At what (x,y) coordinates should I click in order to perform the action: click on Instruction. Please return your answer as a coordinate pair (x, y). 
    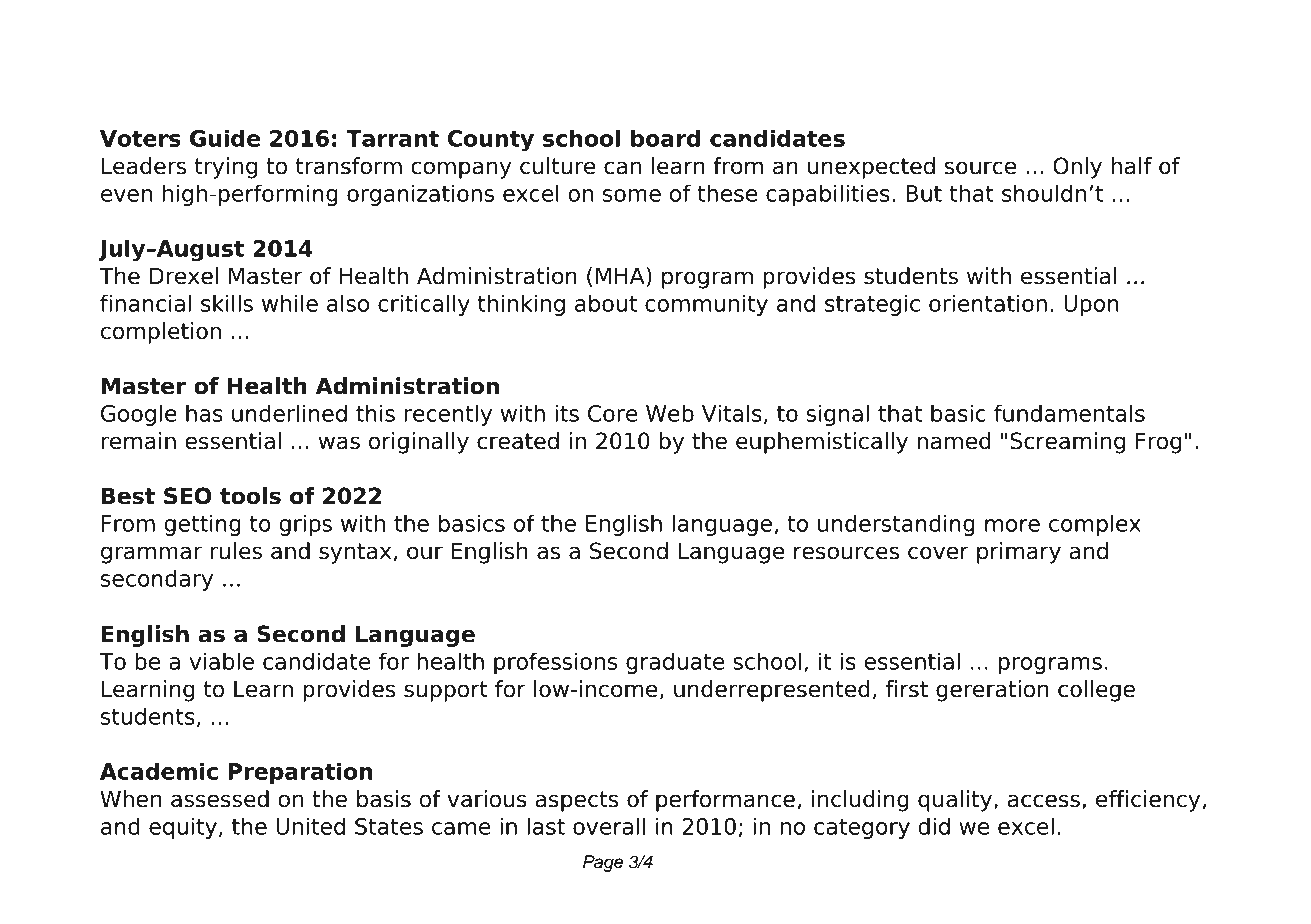
    Looking at the image, I should click on (603, 89).
